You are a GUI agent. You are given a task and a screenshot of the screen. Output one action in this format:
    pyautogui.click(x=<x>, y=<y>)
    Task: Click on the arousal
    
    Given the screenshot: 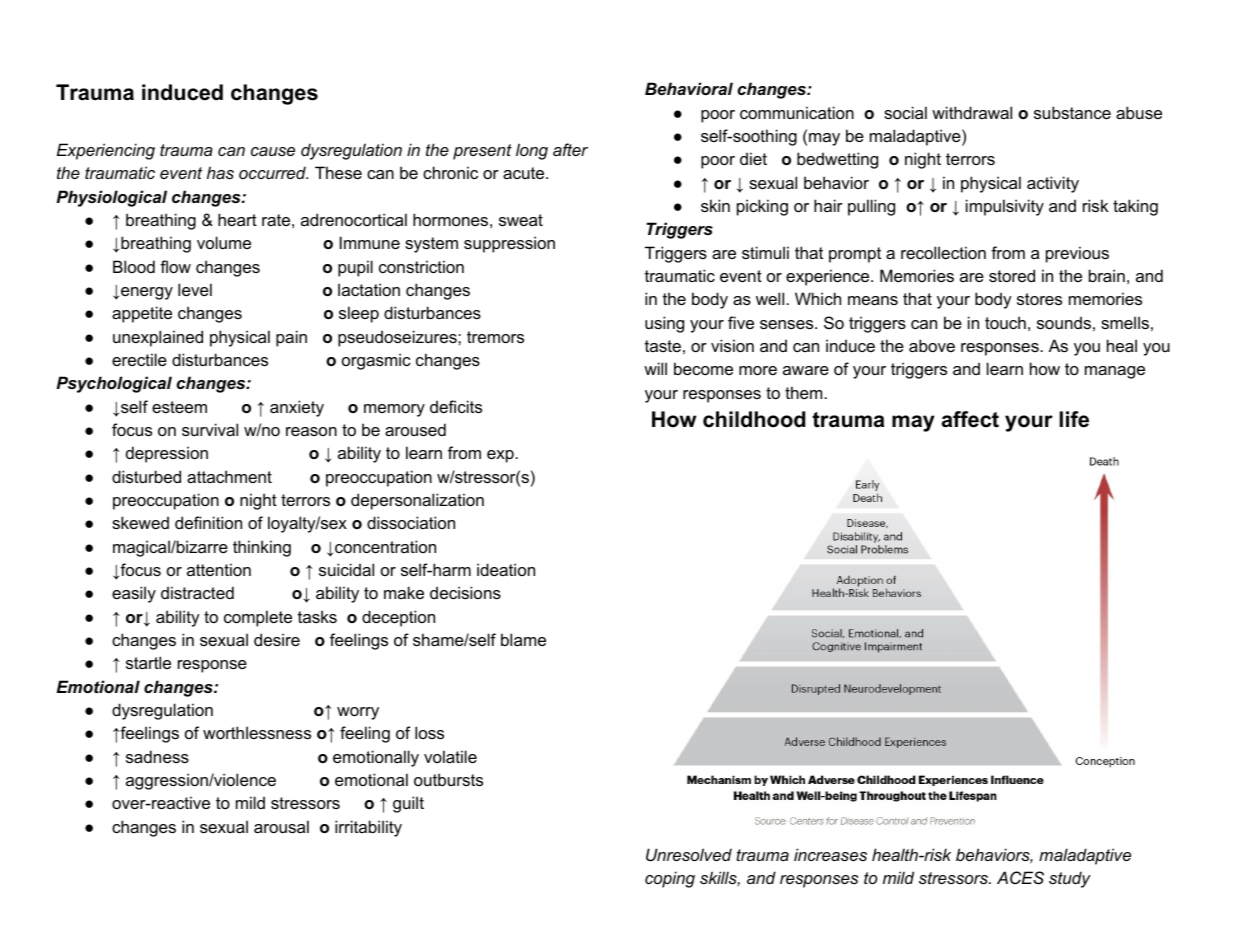 What is the action you would take?
    pyautogui.click(x=281, y=826)
